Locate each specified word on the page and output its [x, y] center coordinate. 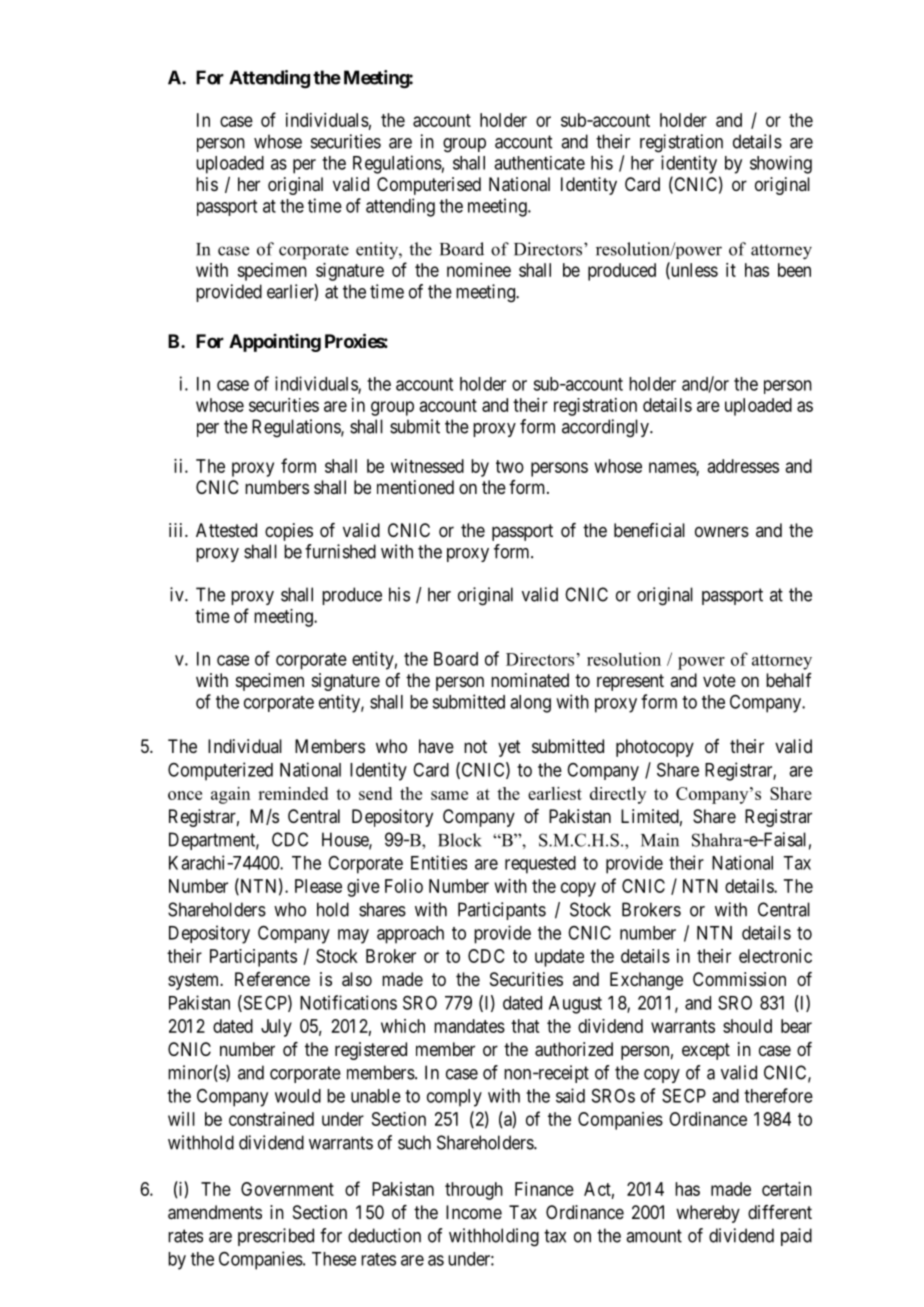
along [530, 704]
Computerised [429, 186]
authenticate [539, 163]
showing [781, 165]
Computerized [220, 771]
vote [719, 680]
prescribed [276, 1237]
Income [474, 1212]
